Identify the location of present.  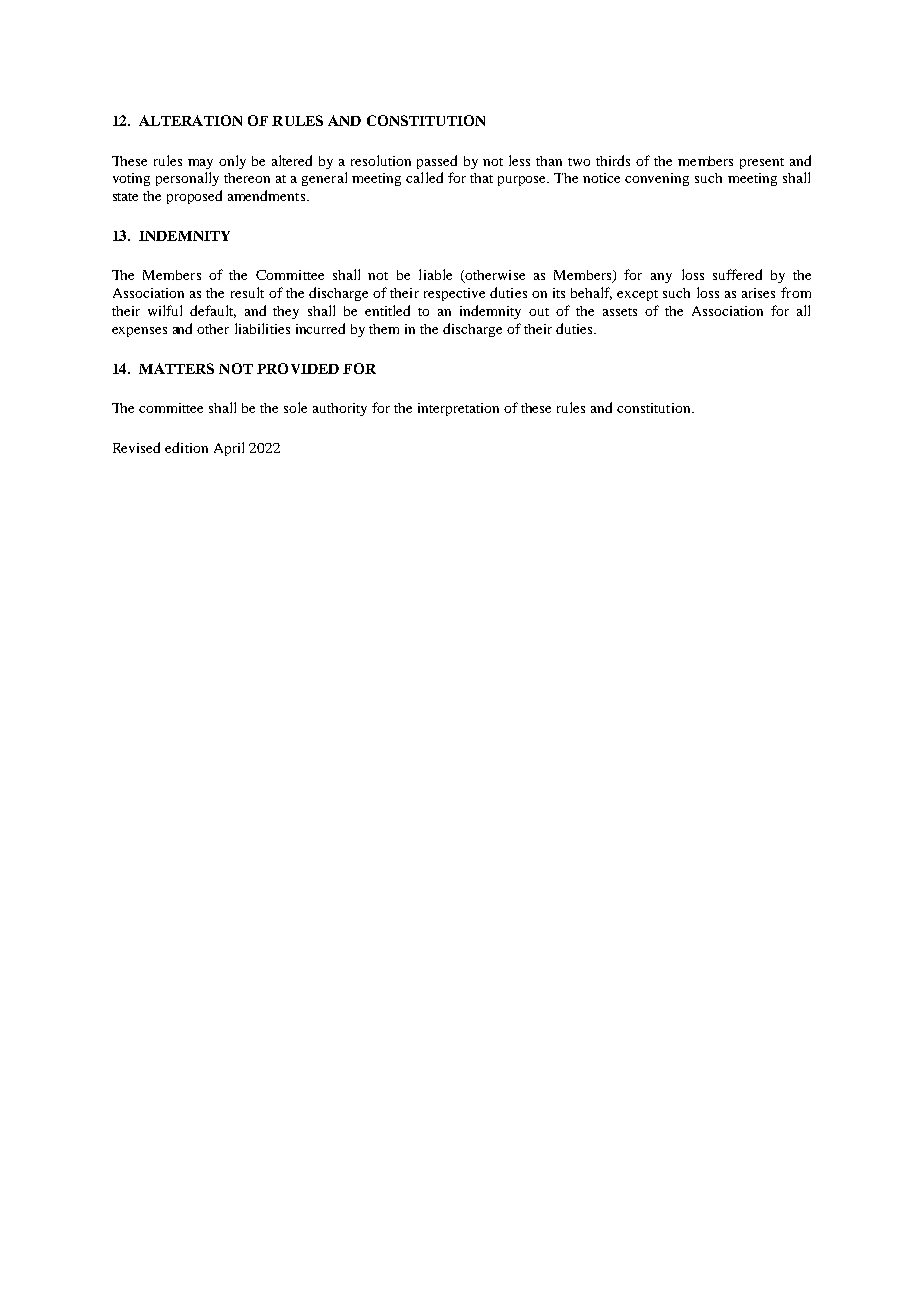
(762, 163).
